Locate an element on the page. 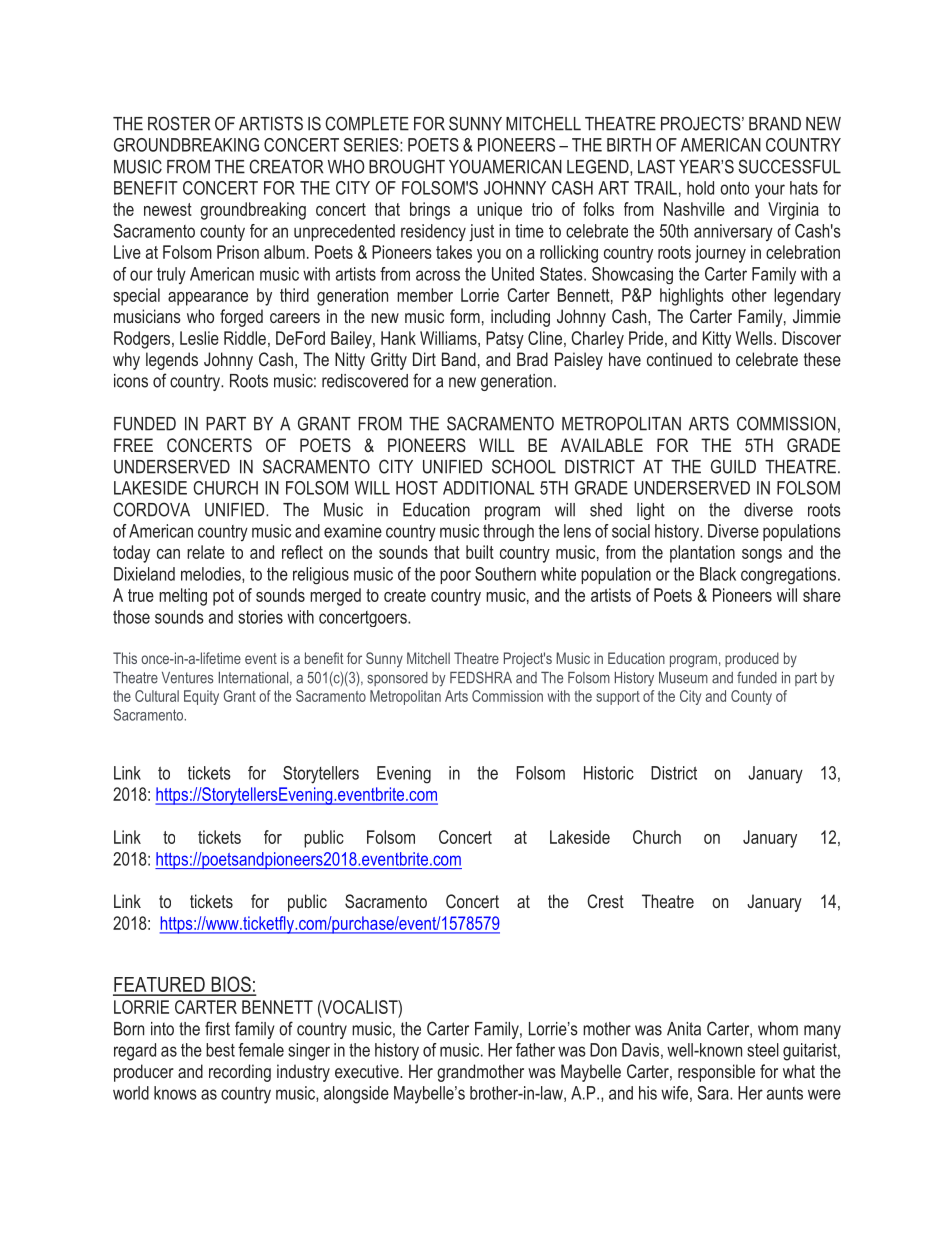 Image resolution: width=952 pixels, height=1233 pixels. Historic is located at coordinates (609, 773).
